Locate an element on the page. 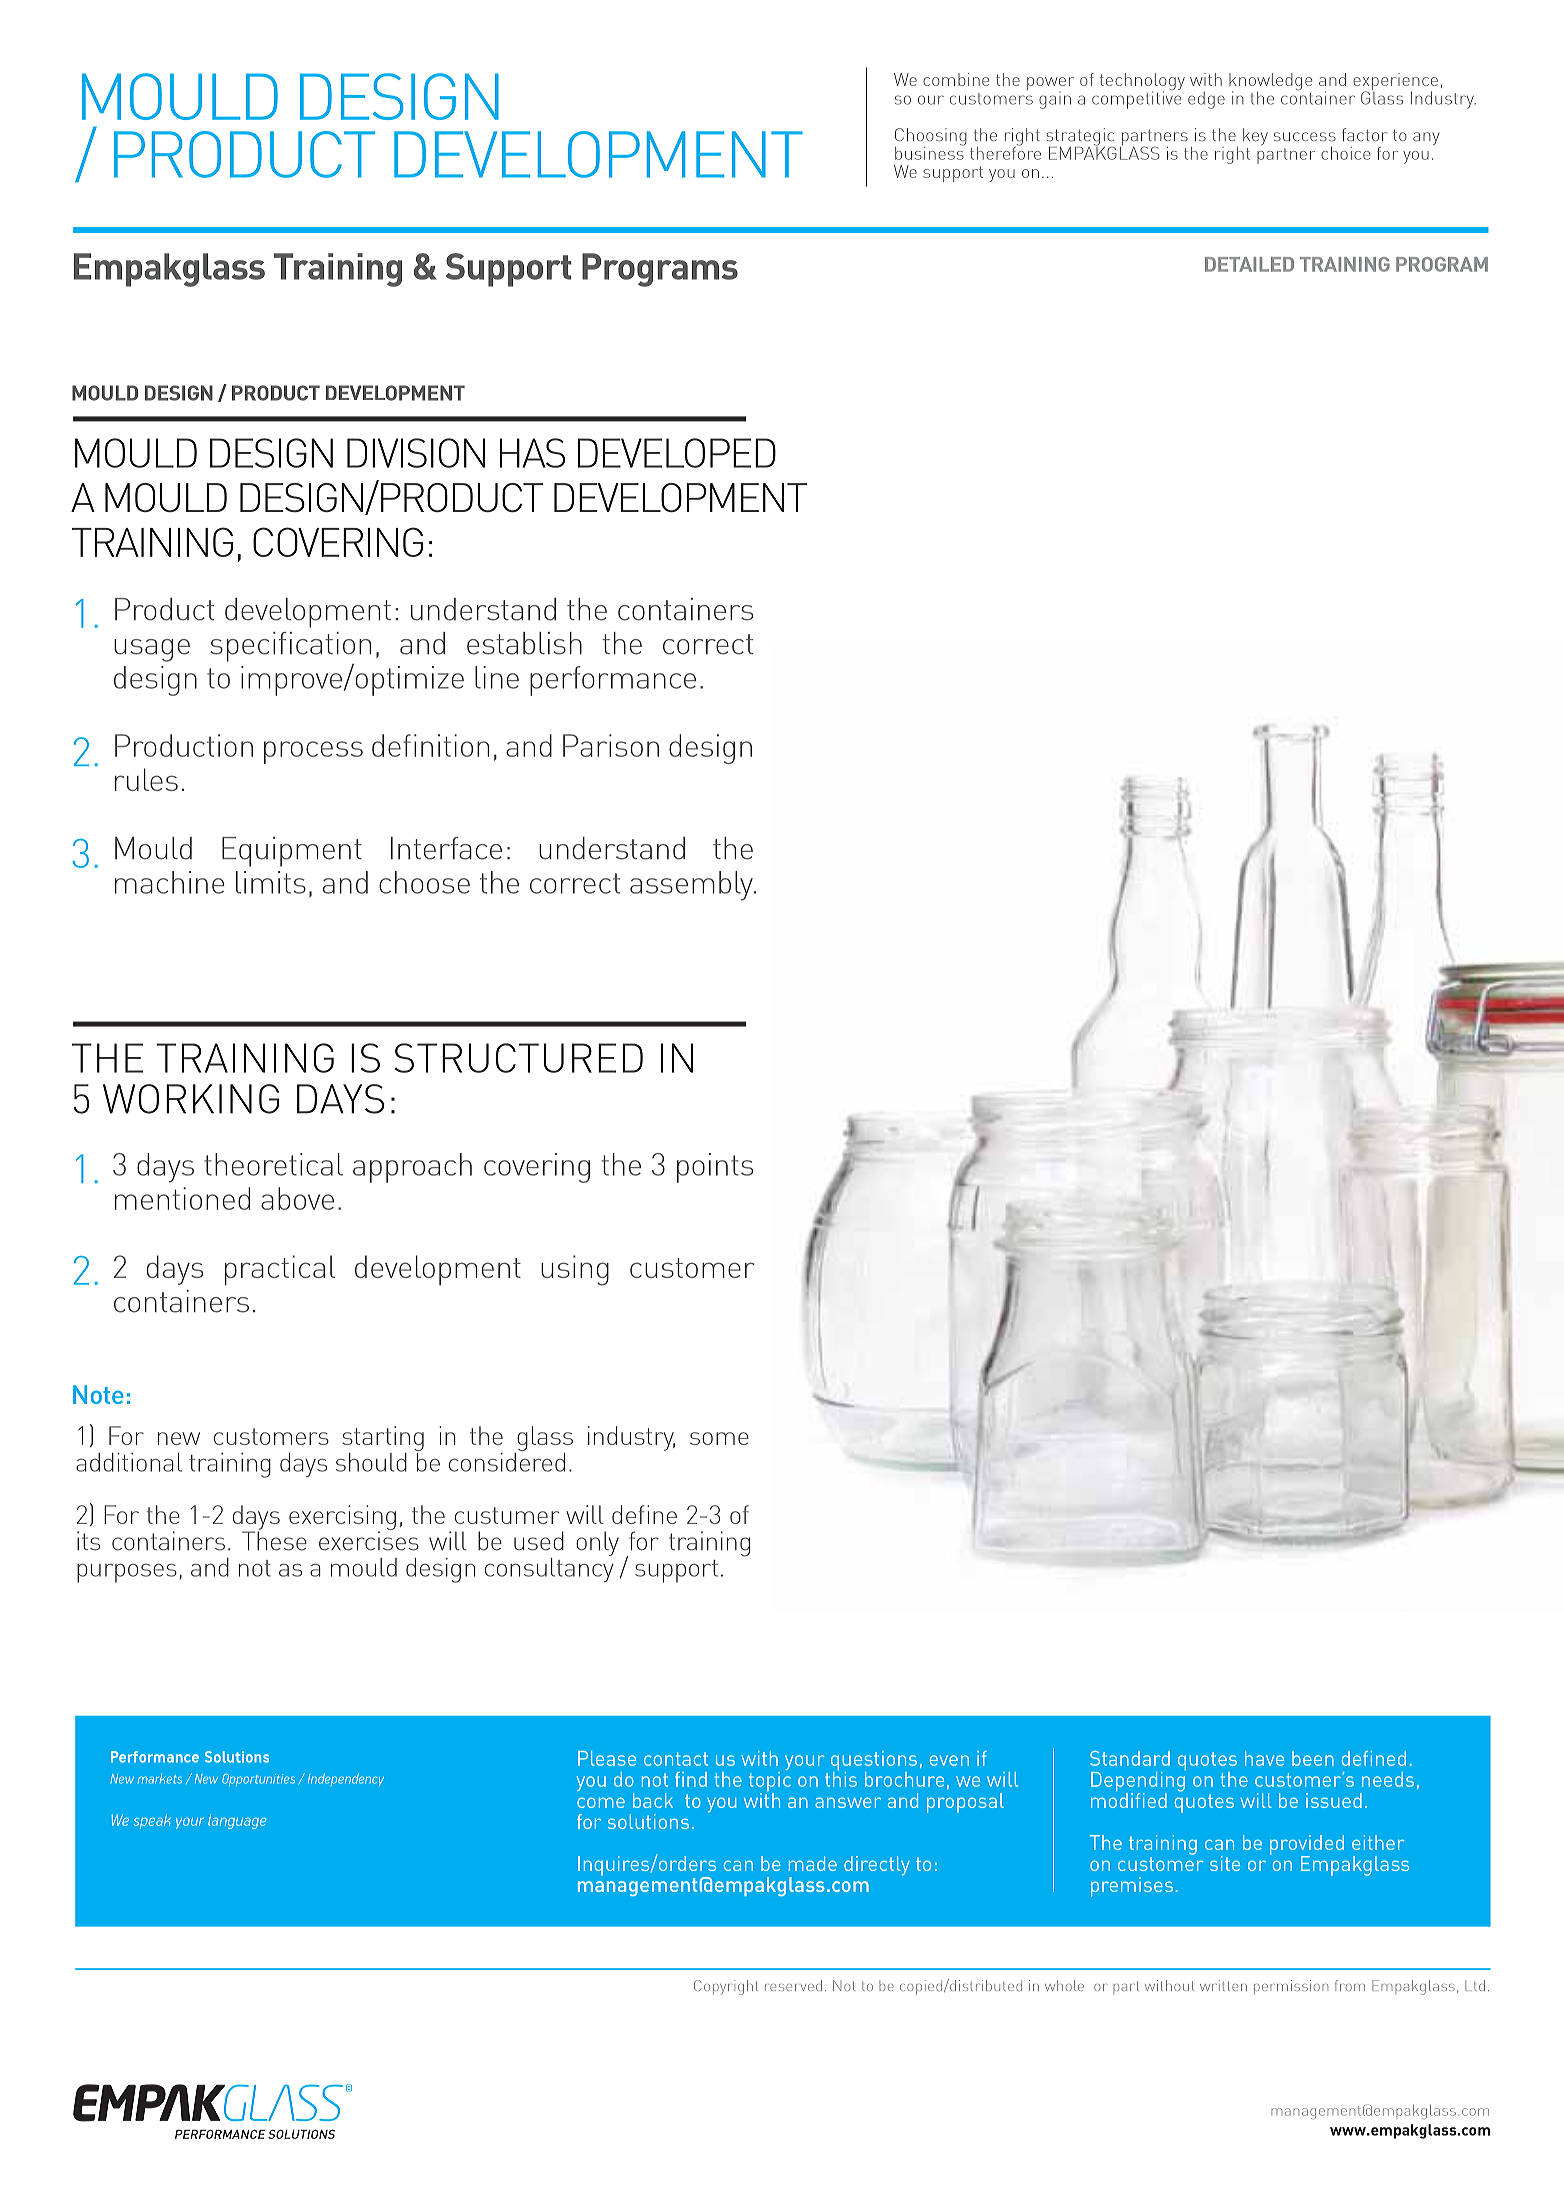  DETAILED is located at coordinates (1249, 264).
